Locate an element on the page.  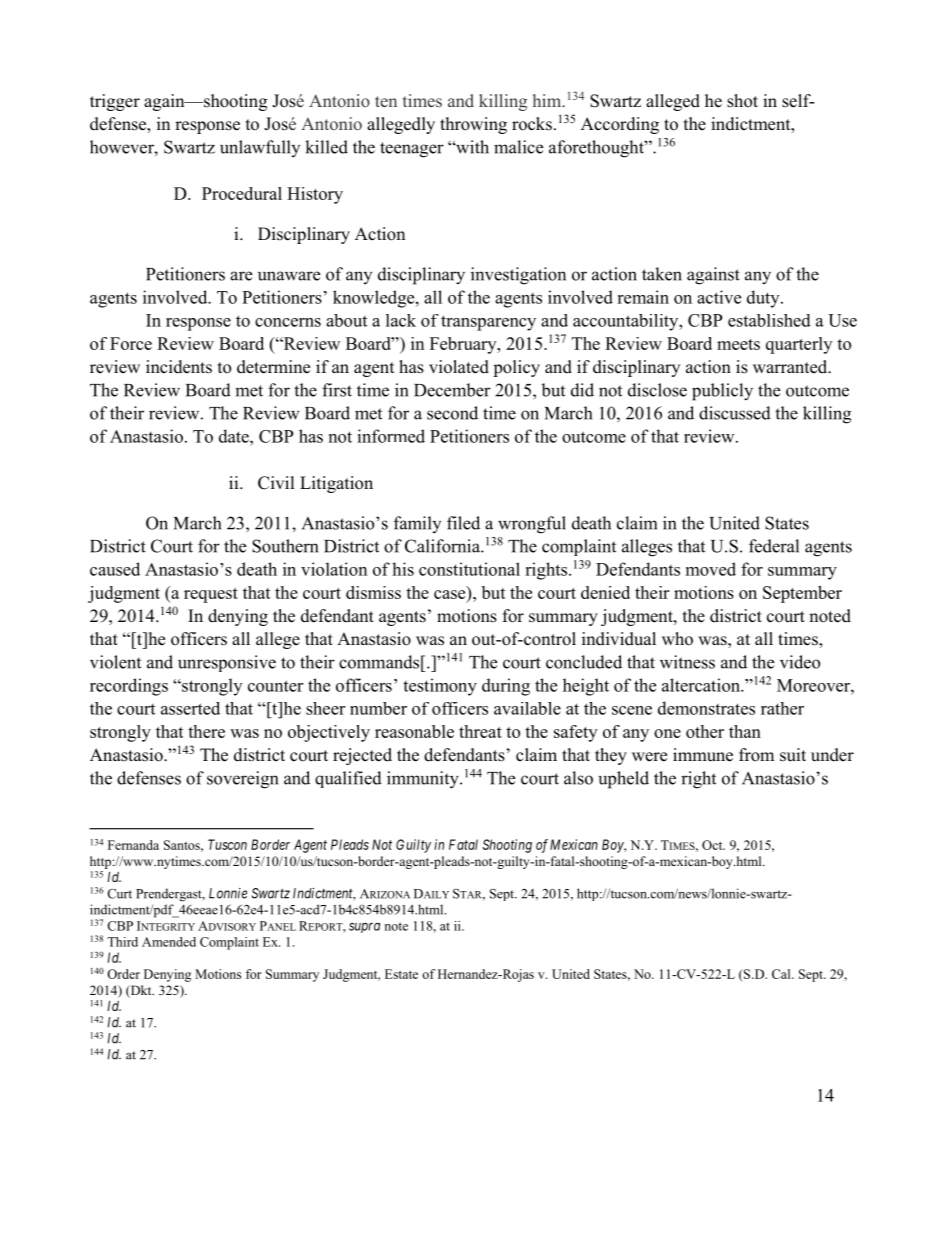
Southern is located at coordinates (285, 546).
